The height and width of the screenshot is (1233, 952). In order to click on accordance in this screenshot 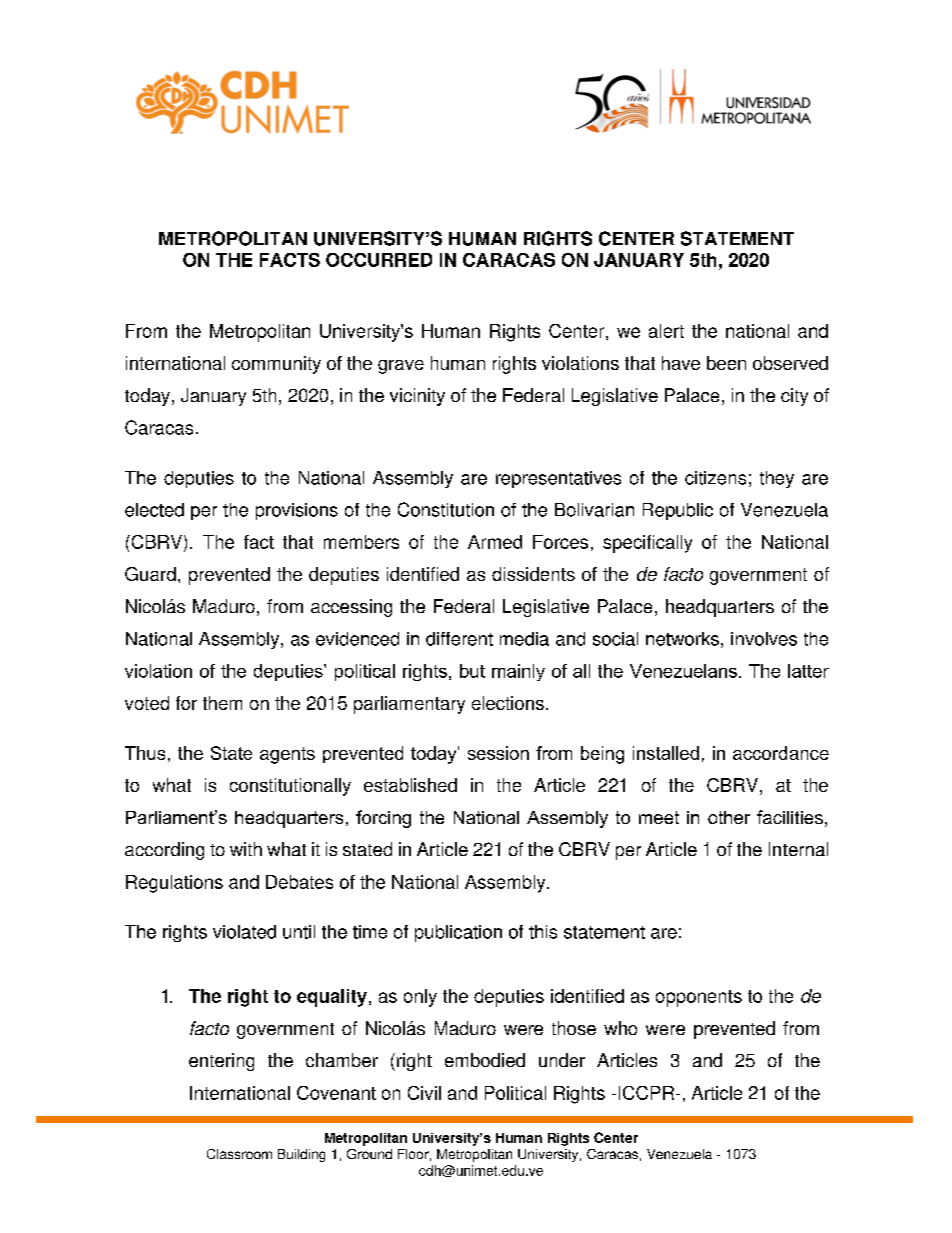, I will do `click(781, 753)`.
